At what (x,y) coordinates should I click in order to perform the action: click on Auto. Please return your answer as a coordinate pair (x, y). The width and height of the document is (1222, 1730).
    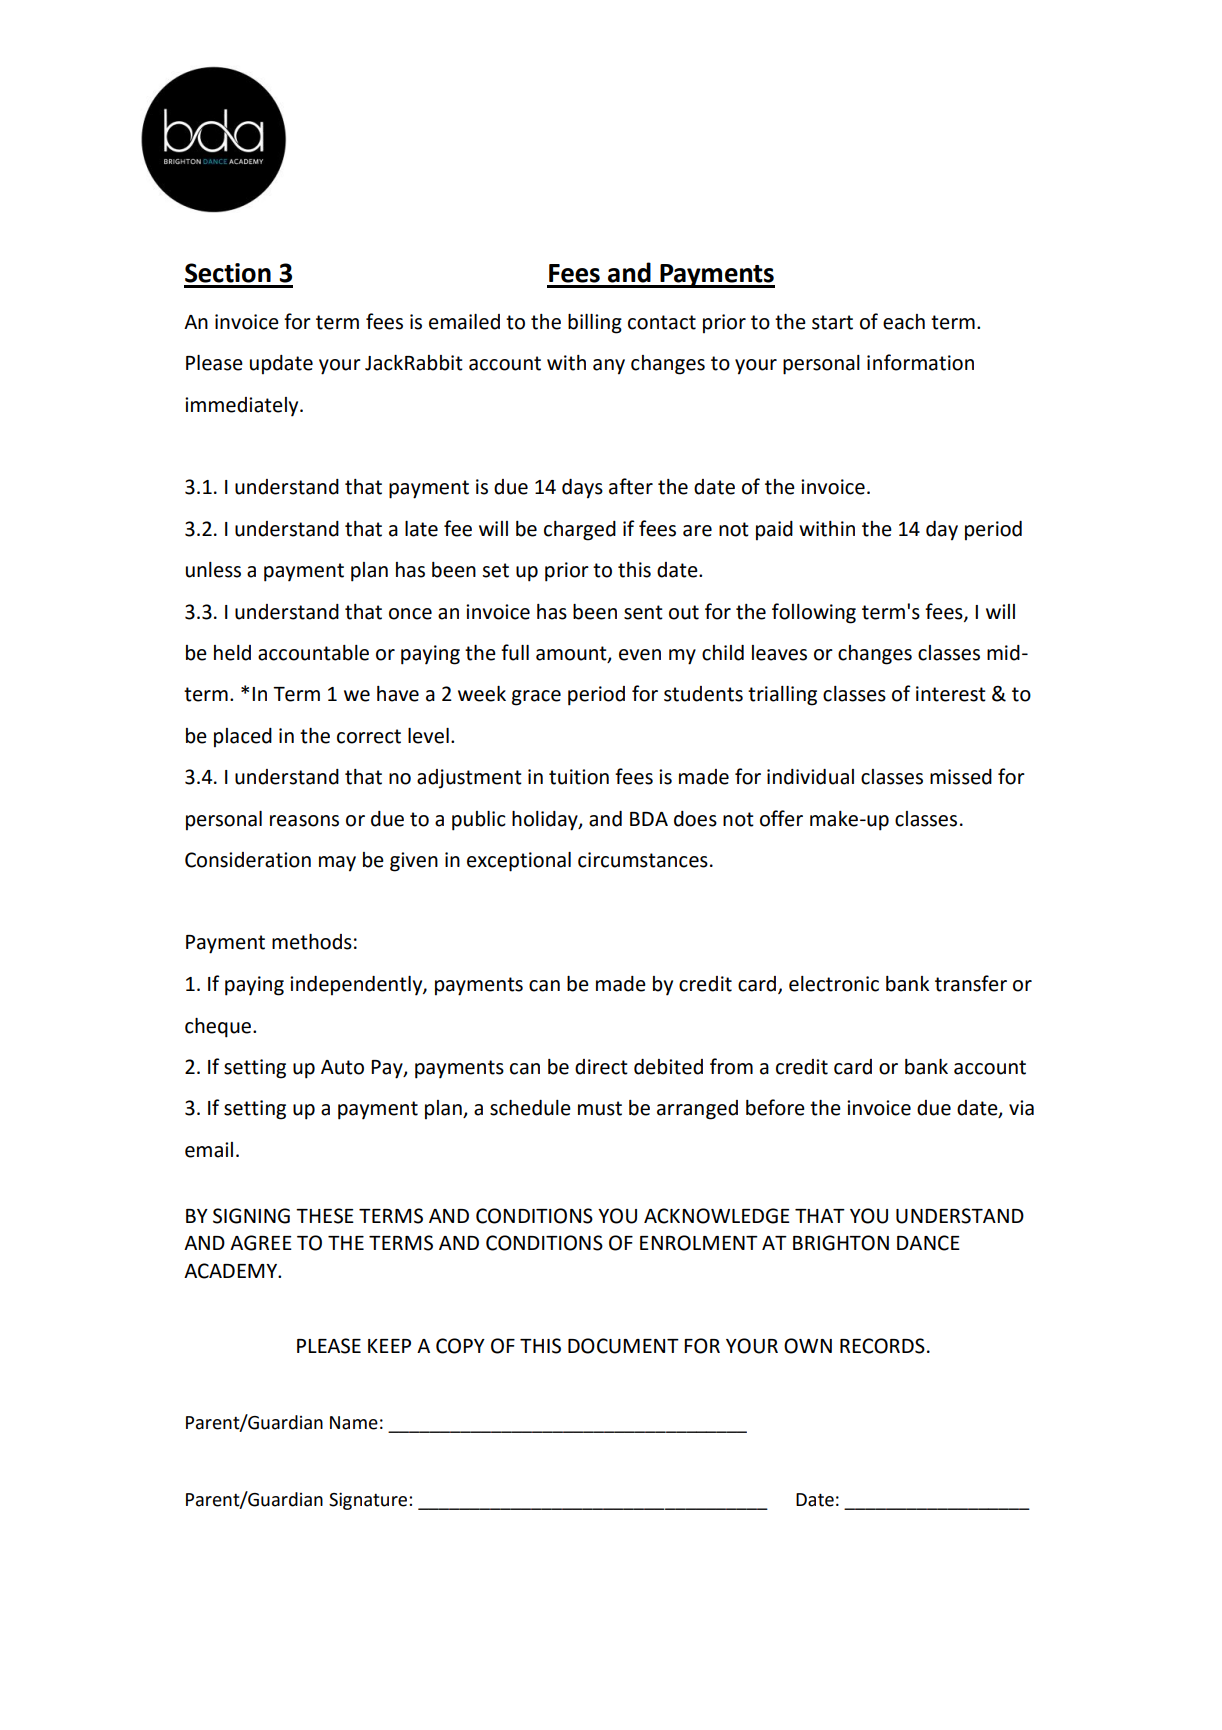
    Looking at the image, I should click on (342, 1067).
